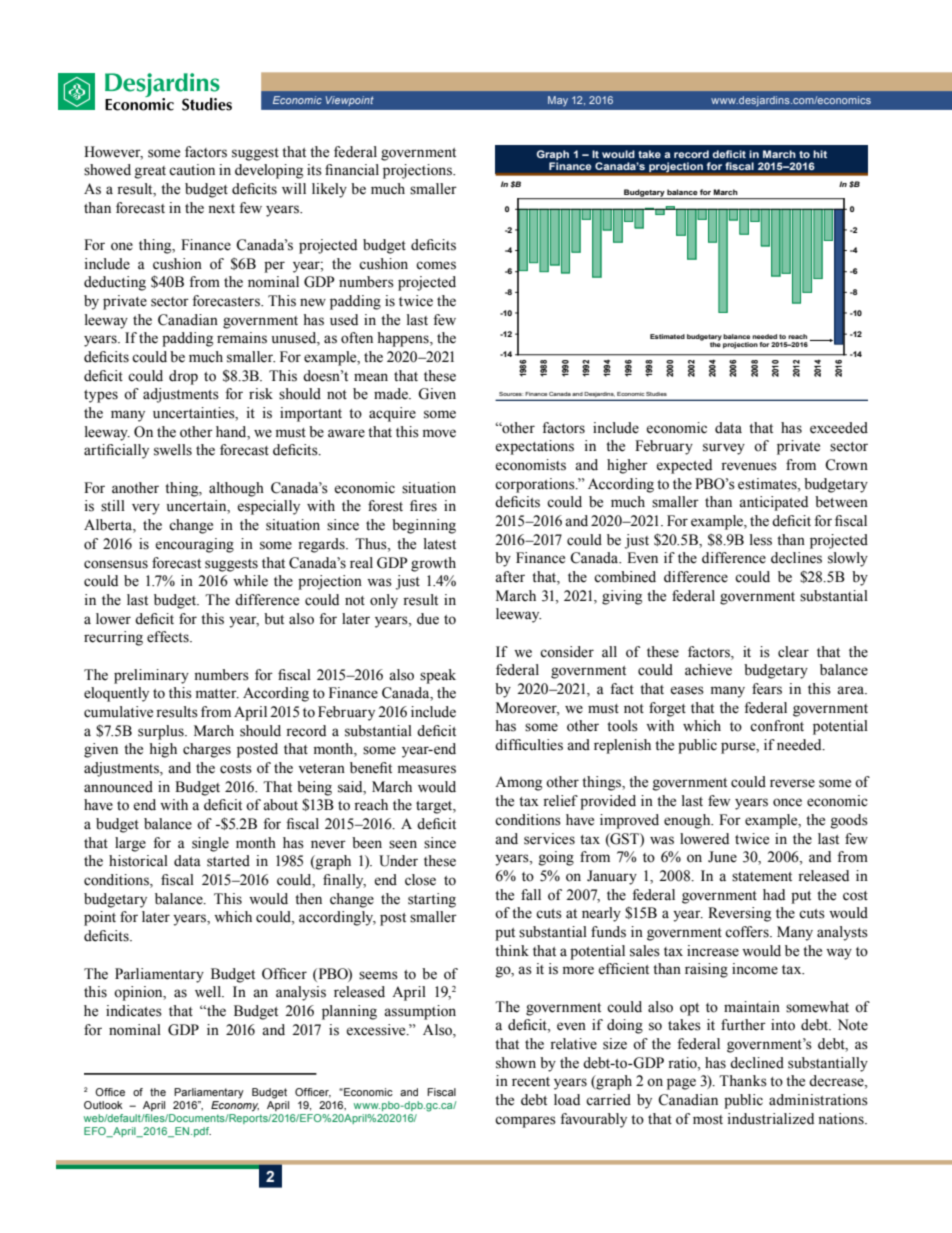  Describe the element at coordinates (235, 1104) in the screenshot. I see `Economy` at that location.
